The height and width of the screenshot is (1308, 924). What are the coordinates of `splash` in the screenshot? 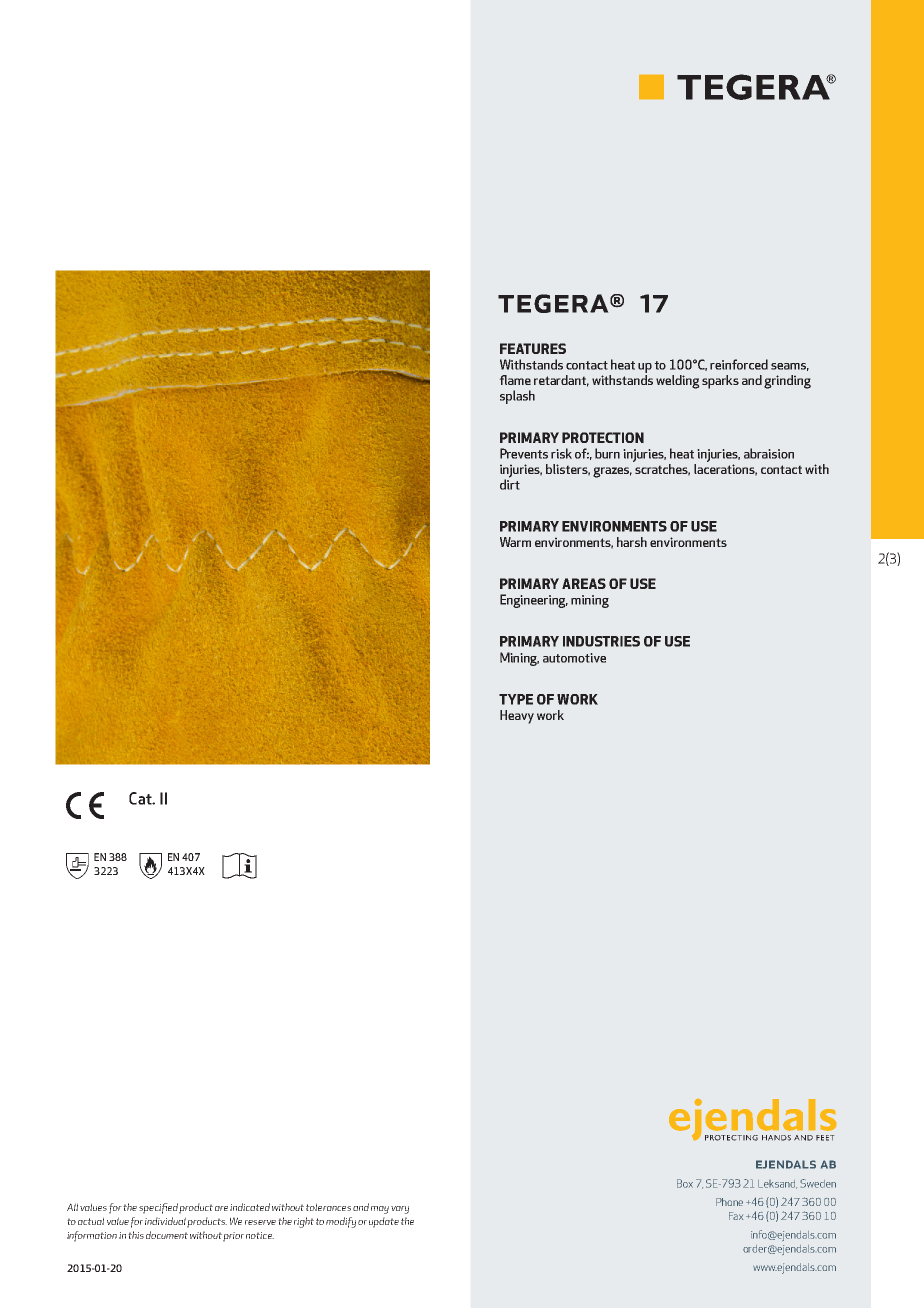 It's located at (517, 397).
